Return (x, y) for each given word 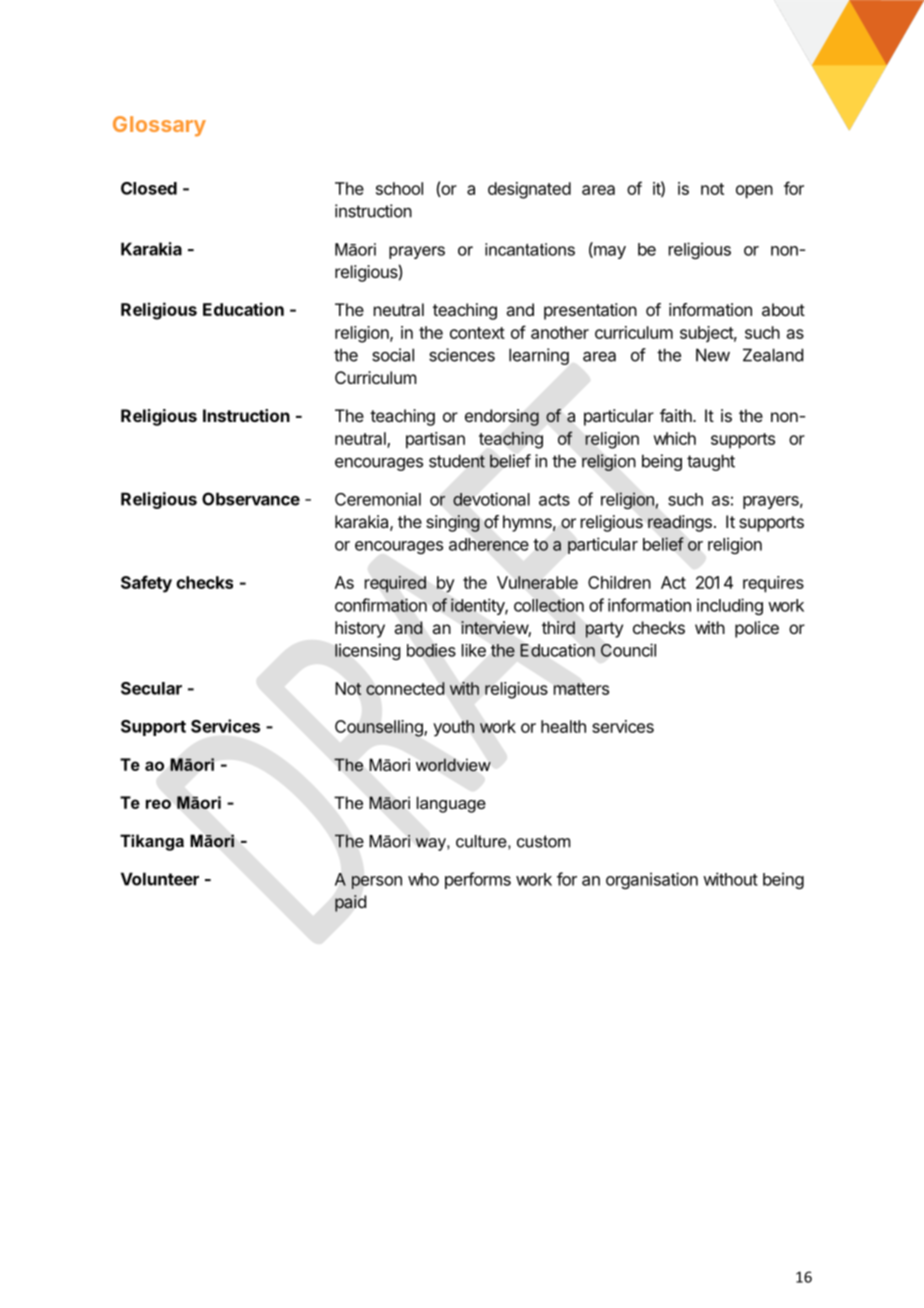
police (757, 629)
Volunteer (160, 879)
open (754, 192)
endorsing (502, 417)
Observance (251, 499)
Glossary (159, 126)
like (474, 650)
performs (478, 880)
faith (677, 415)
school (399, 188)
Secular (151, 688)
